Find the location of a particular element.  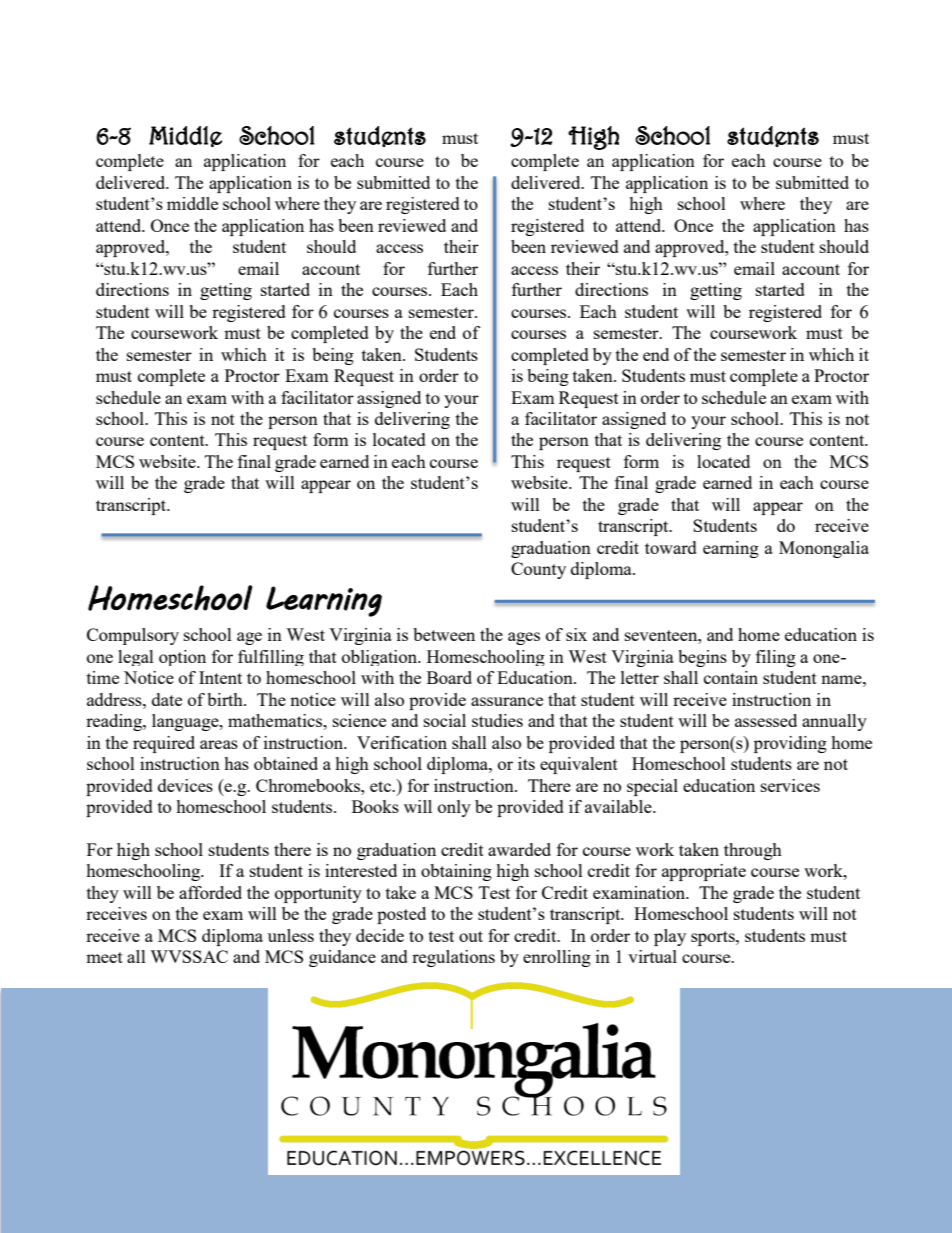

areas is located at coordinates (219, 744).
